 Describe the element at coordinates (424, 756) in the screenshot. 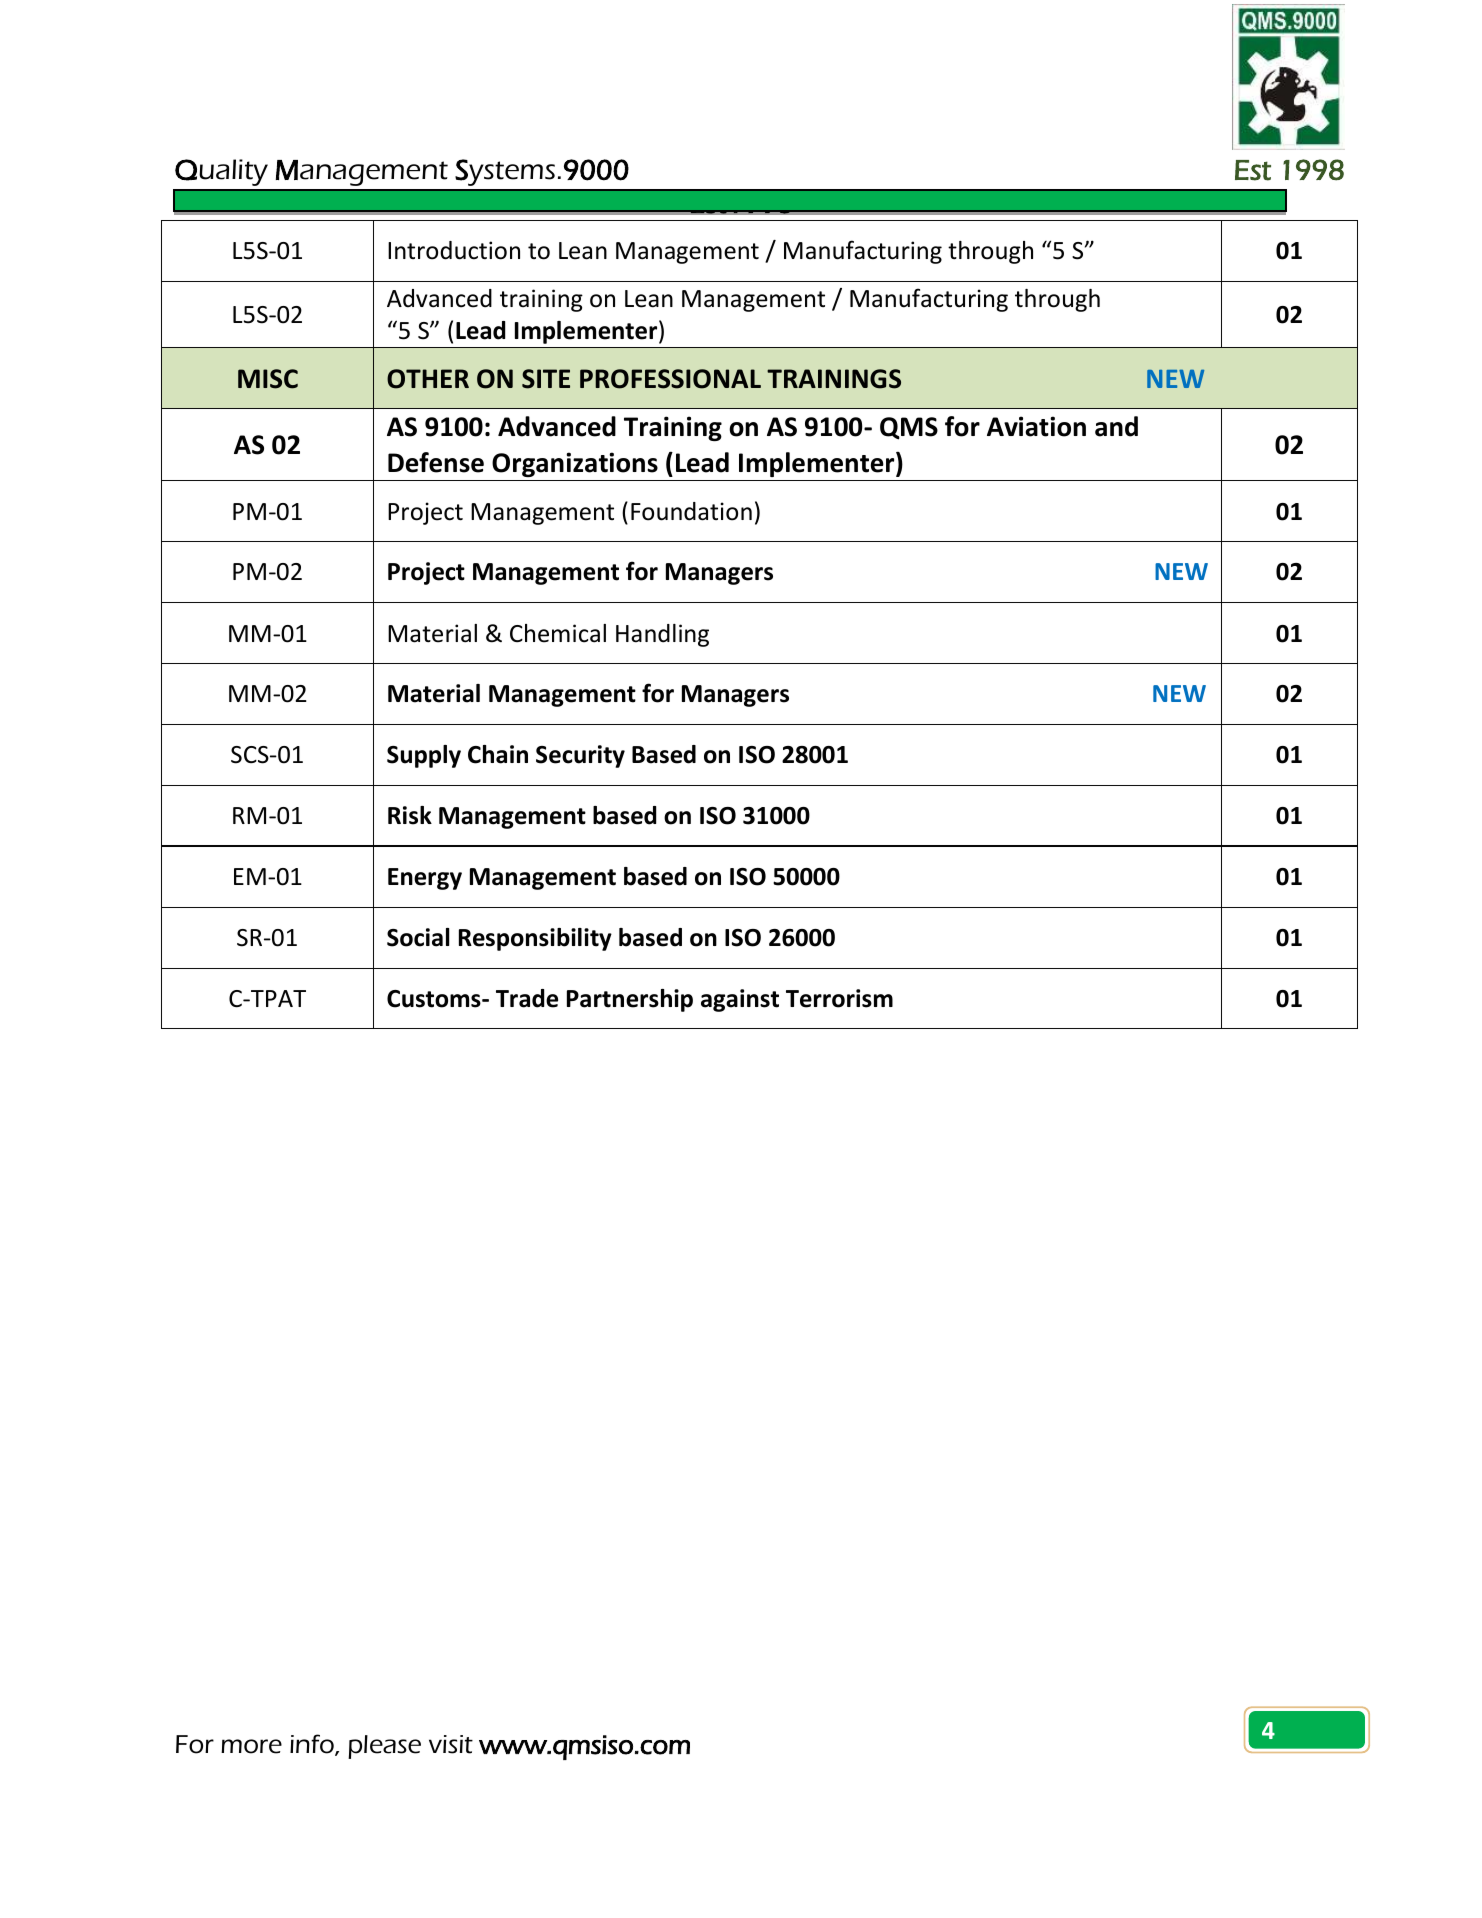

I see `Supply` at that location.
